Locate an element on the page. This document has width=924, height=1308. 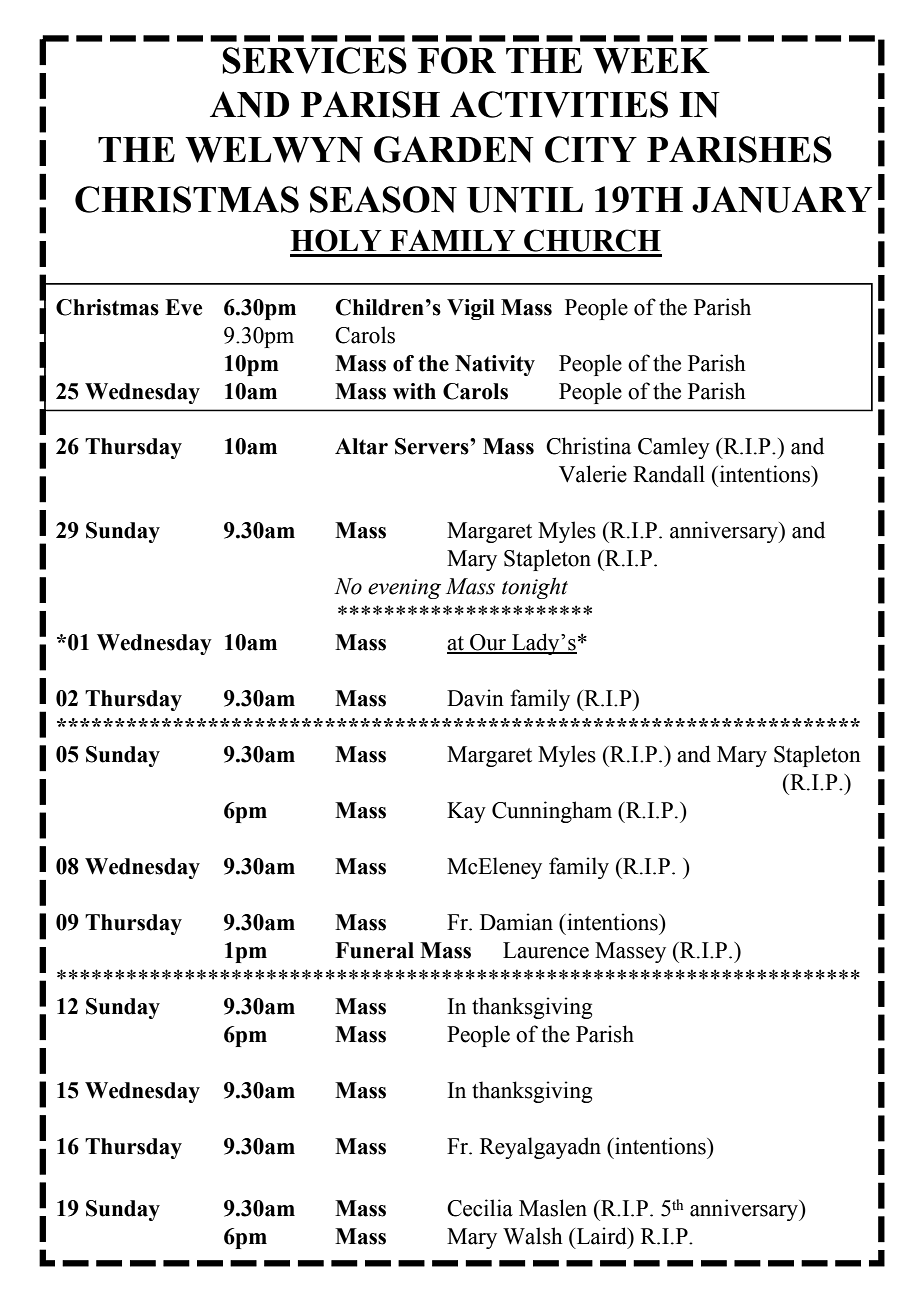
with is located at coordinates (414, 391).
